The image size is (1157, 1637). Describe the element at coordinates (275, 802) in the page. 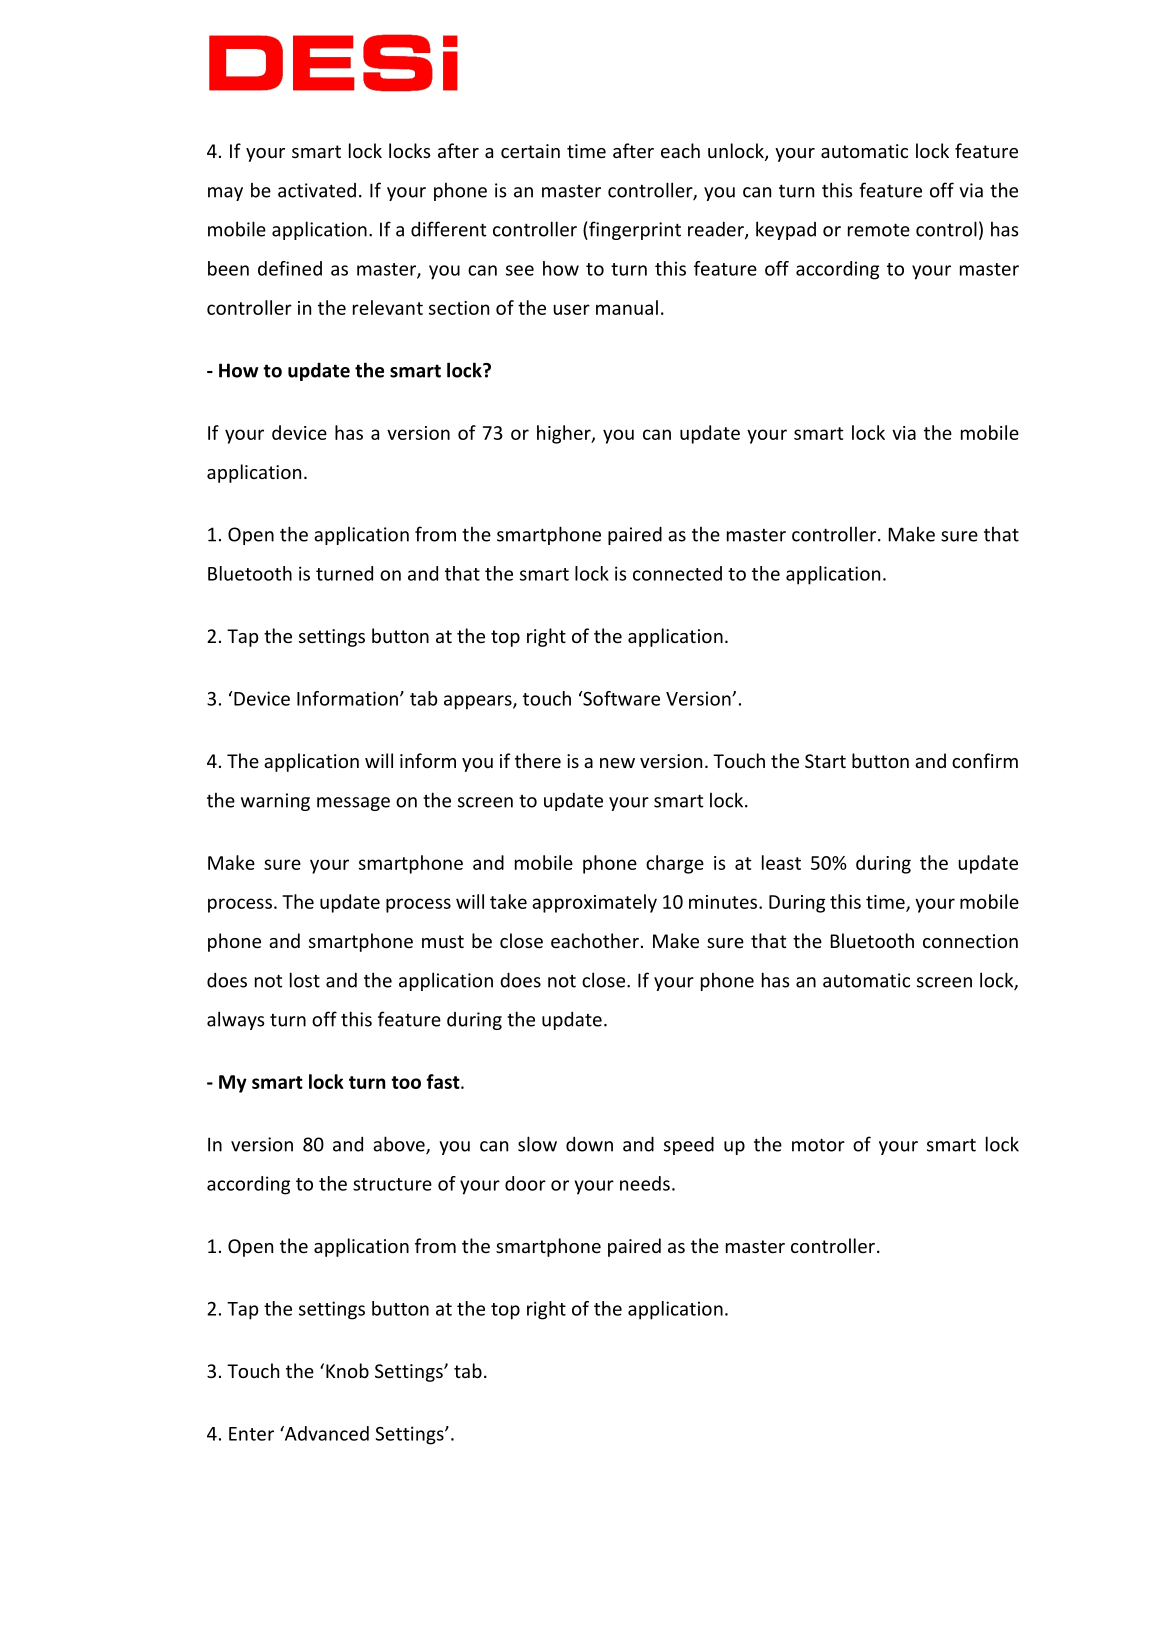

I see `warning` at that location.
